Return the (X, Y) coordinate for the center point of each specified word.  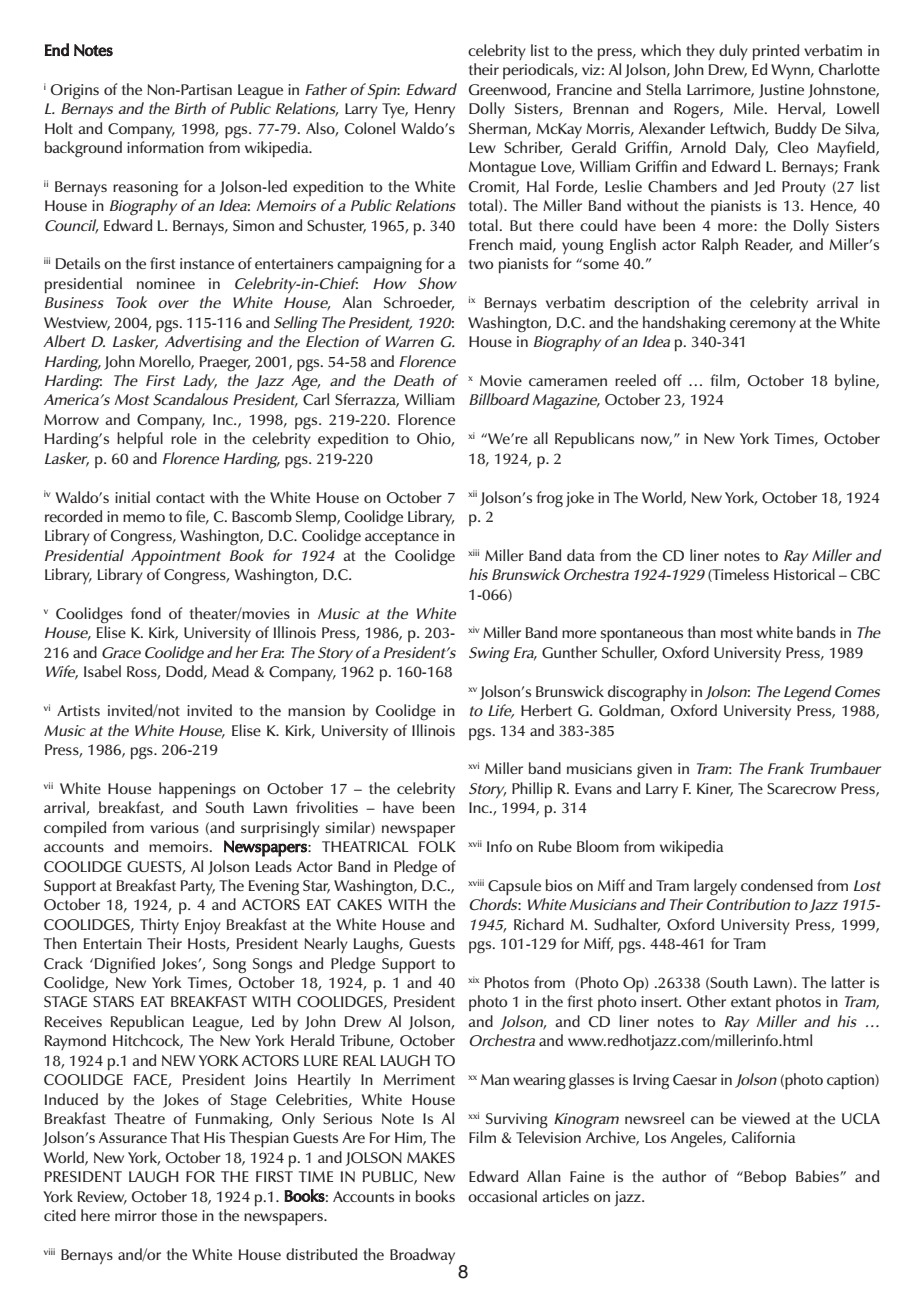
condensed (777, 885)
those (179, 1215)
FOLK (437, 846)
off (672, 380)
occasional (502, 1196)
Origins (75, 91)
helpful (140, 440)
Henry (435, 110)
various (174, 827)
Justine (781, 91)
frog (549, 499)
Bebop (764, 1178)
